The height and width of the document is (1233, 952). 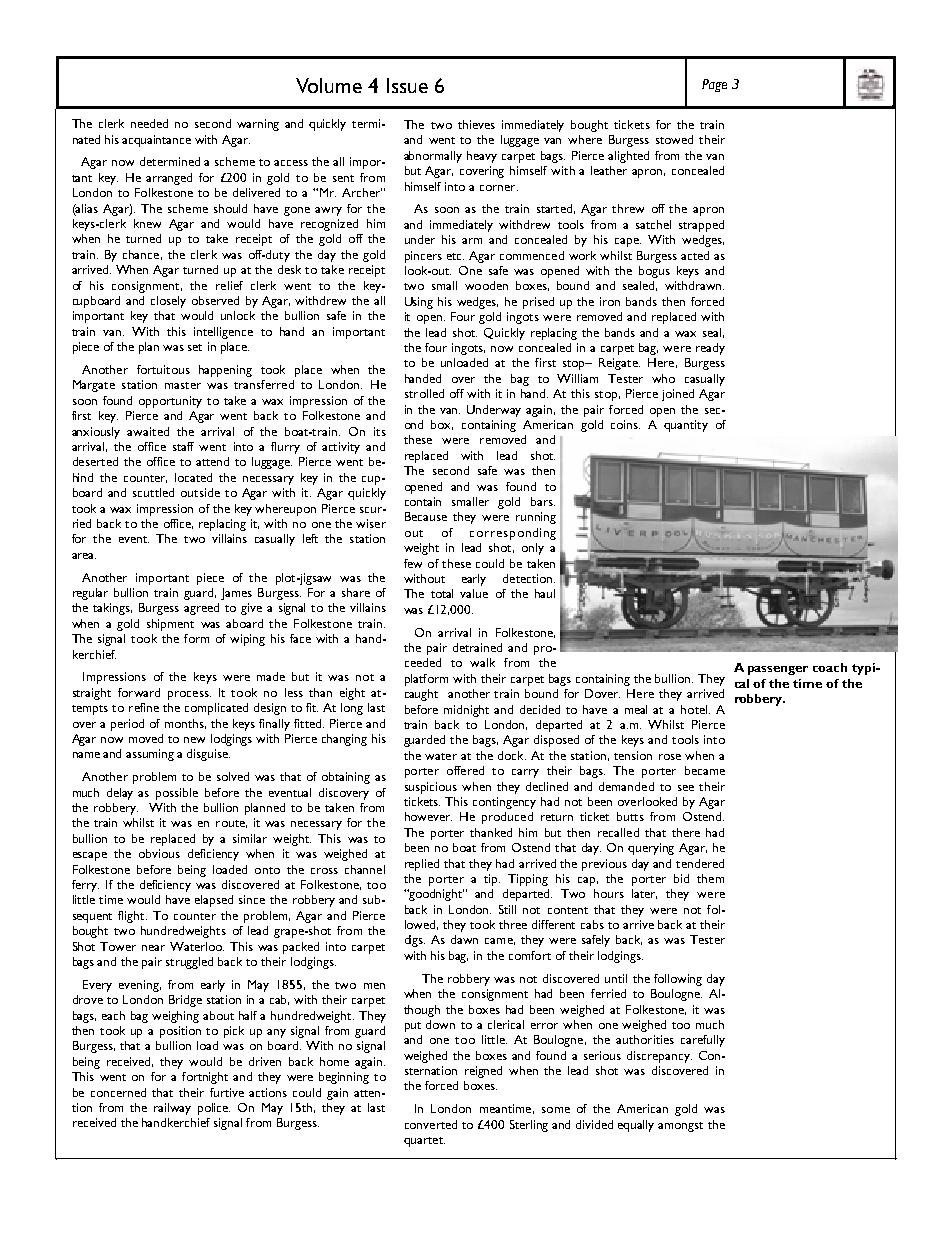 What do you see at coordinates (431, 1124) in the document?
I see `converted` at bounding box center [431, 1124].
